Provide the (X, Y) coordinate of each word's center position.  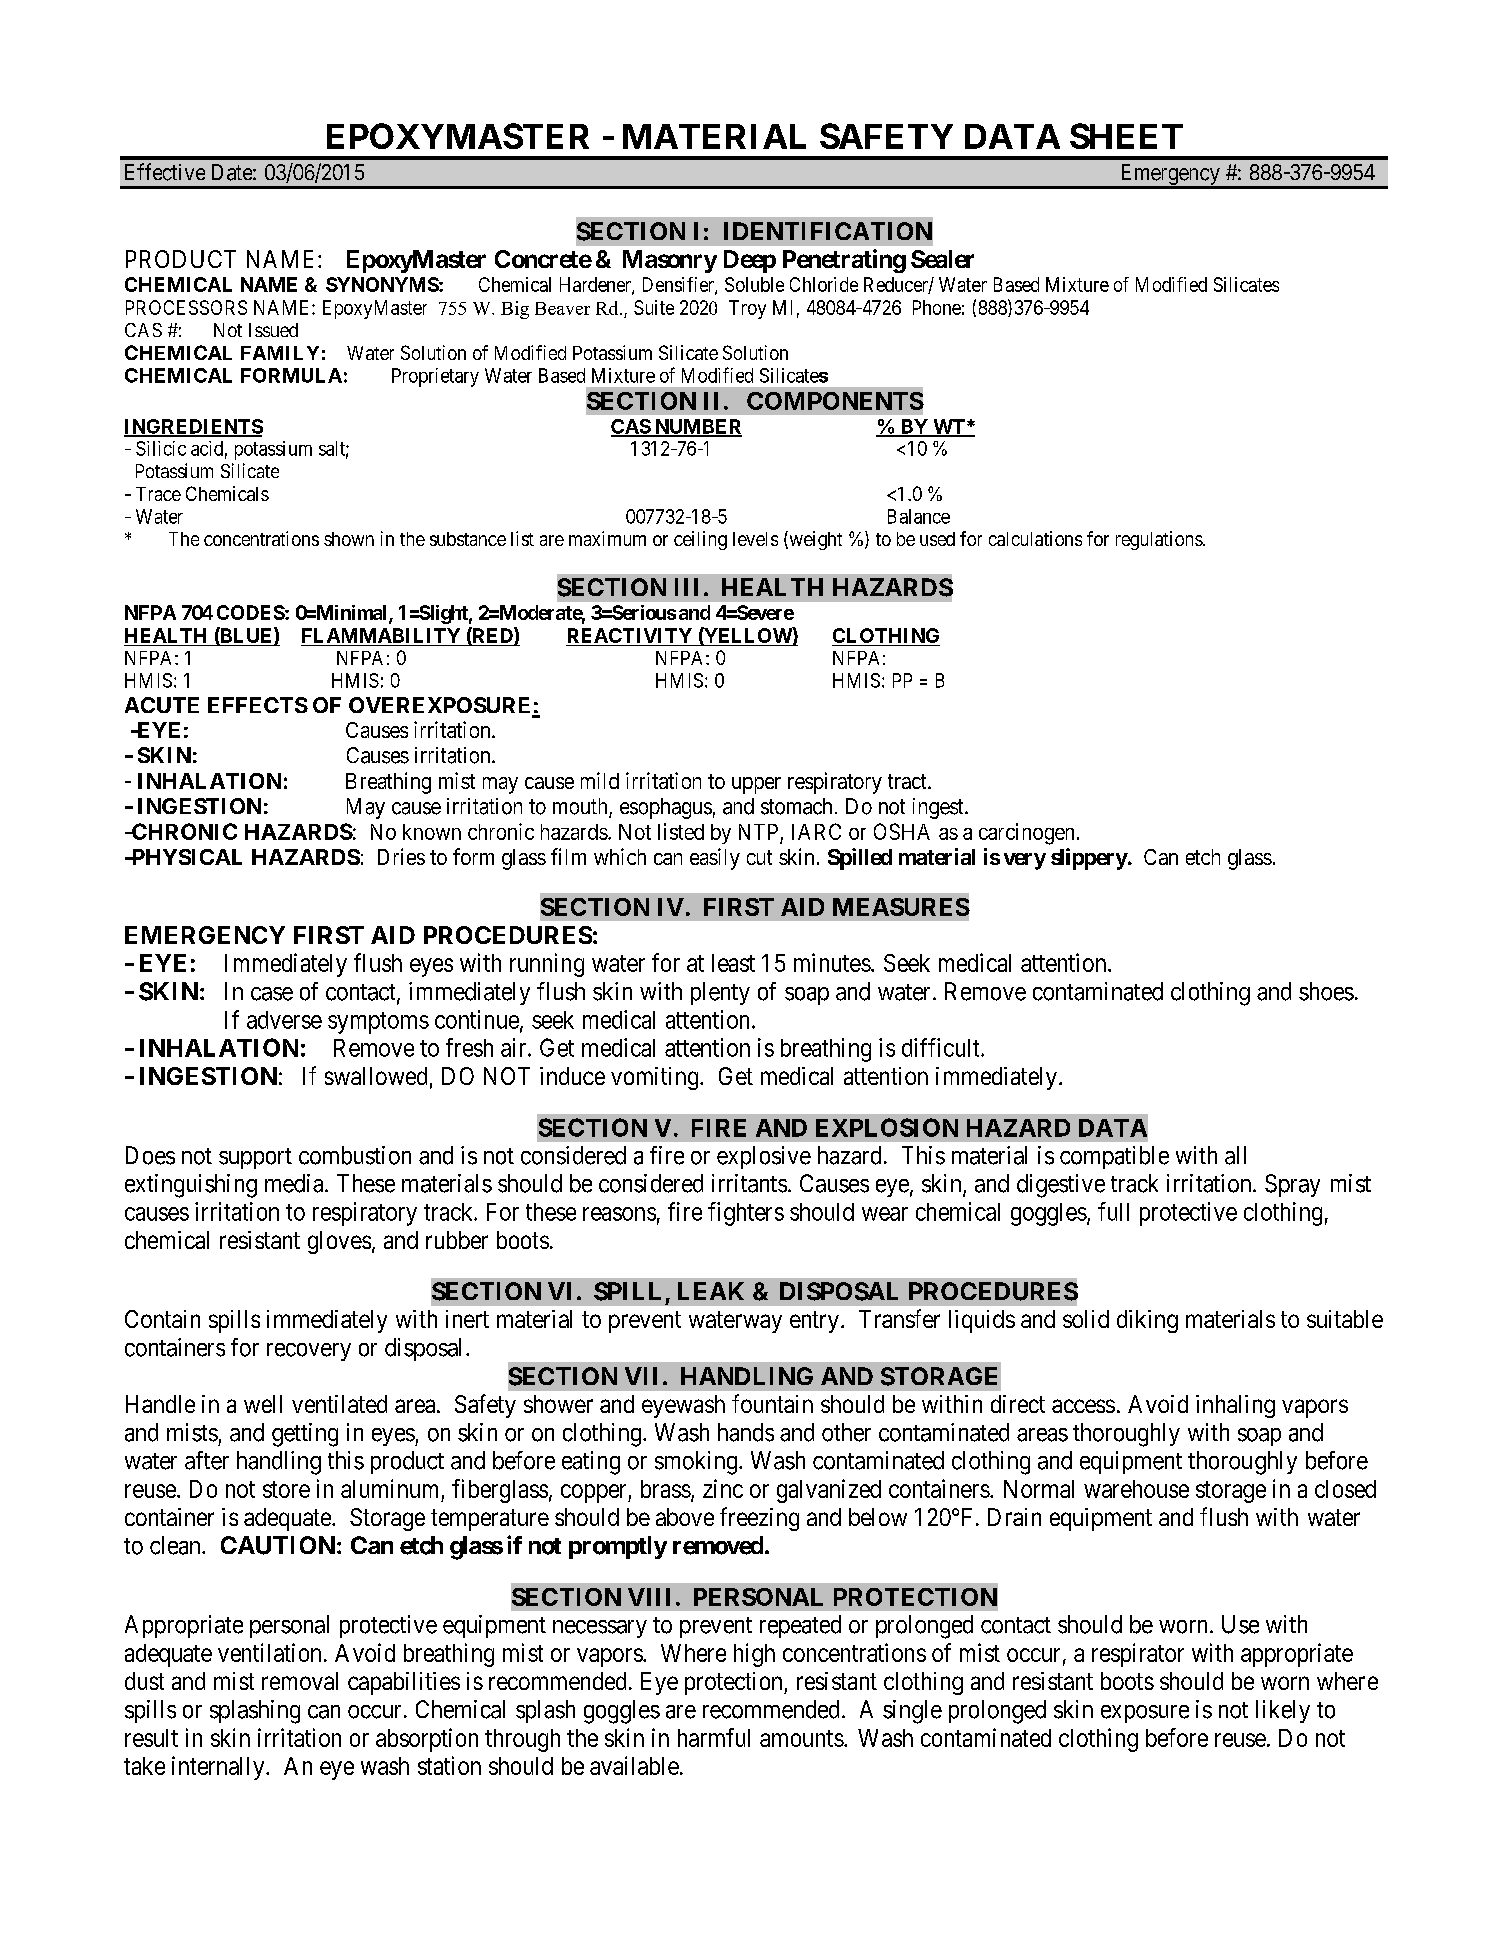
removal (300, 1681)
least (733, 963)
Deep (750, 261)
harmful (714, 1737)
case (272, 994)
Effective (165, 172)
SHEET (1126, 136)
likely (1283, 1711)
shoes (1326, 991)
